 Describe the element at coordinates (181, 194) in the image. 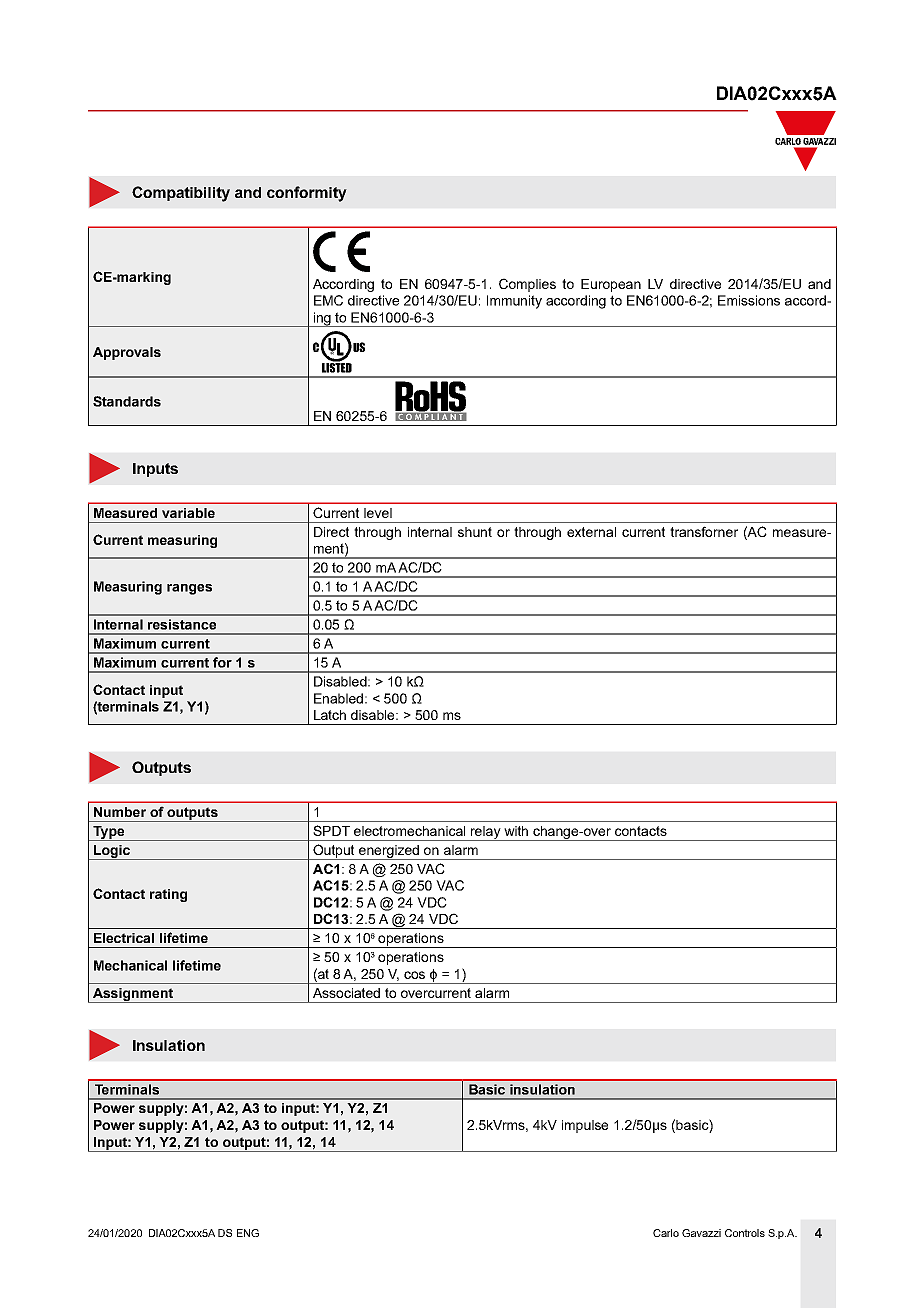

I see `Compatibility` at that location.
